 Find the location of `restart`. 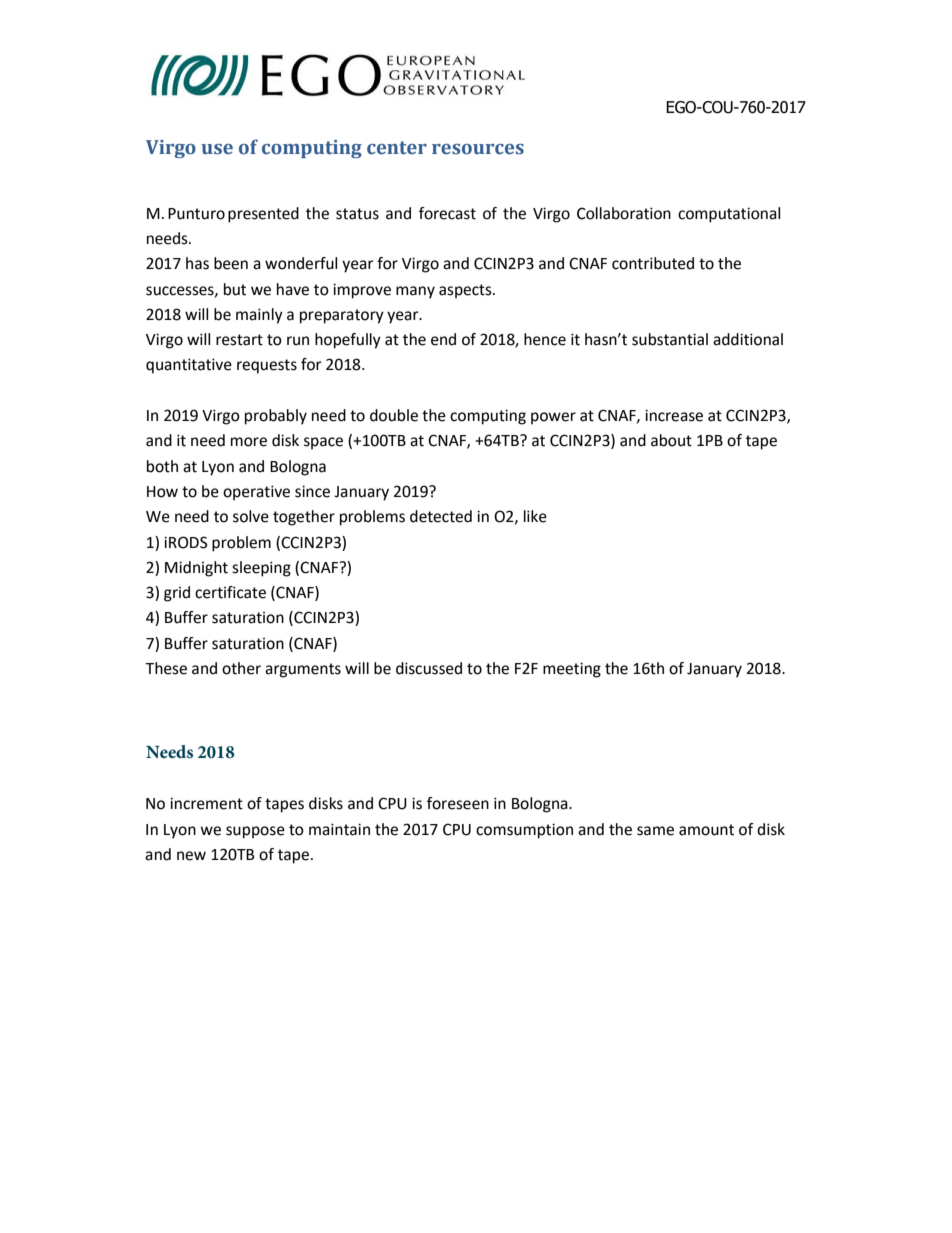

restart is located at coordinates (239, 340).
